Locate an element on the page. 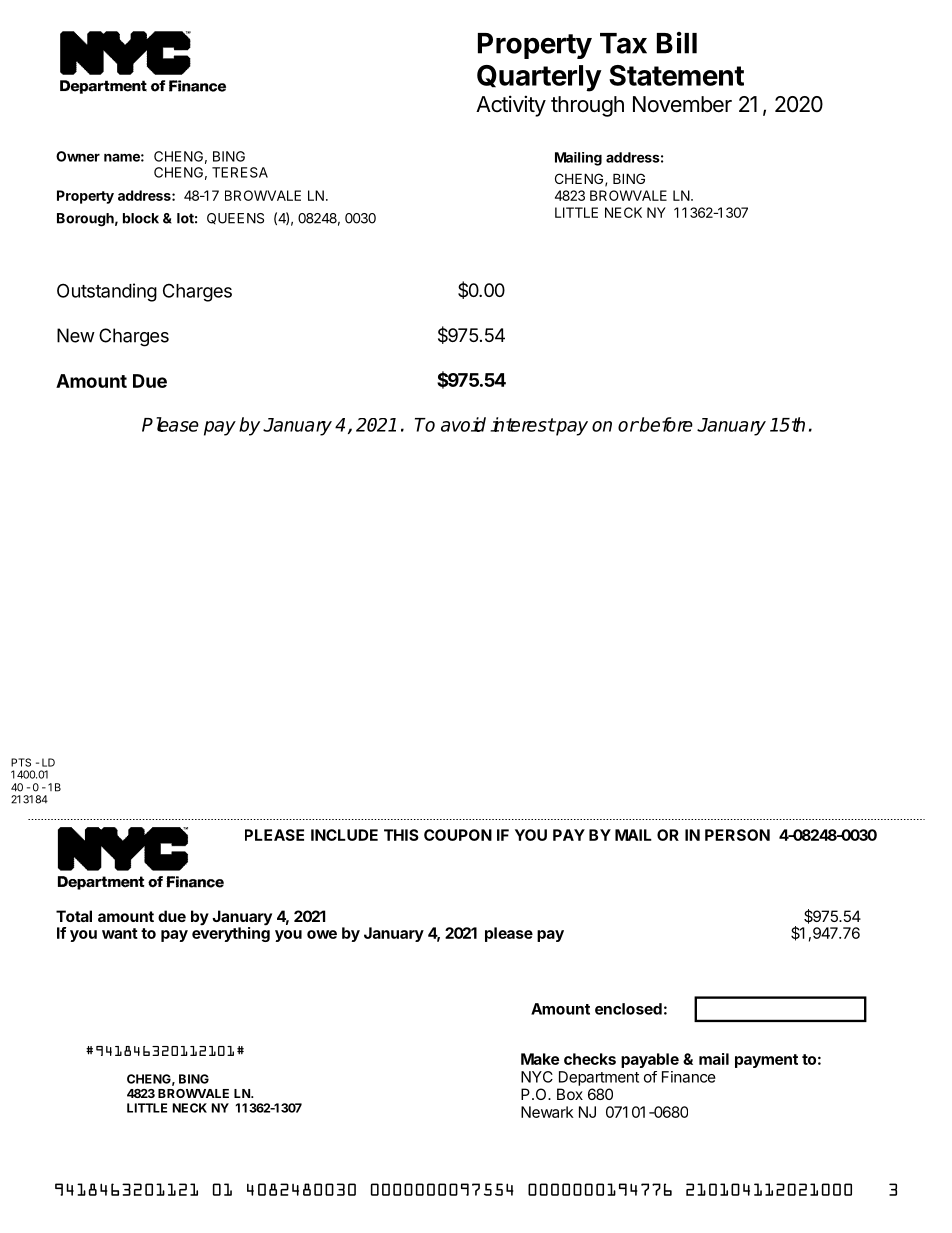  PTS is located at coordinates (21, 762).
